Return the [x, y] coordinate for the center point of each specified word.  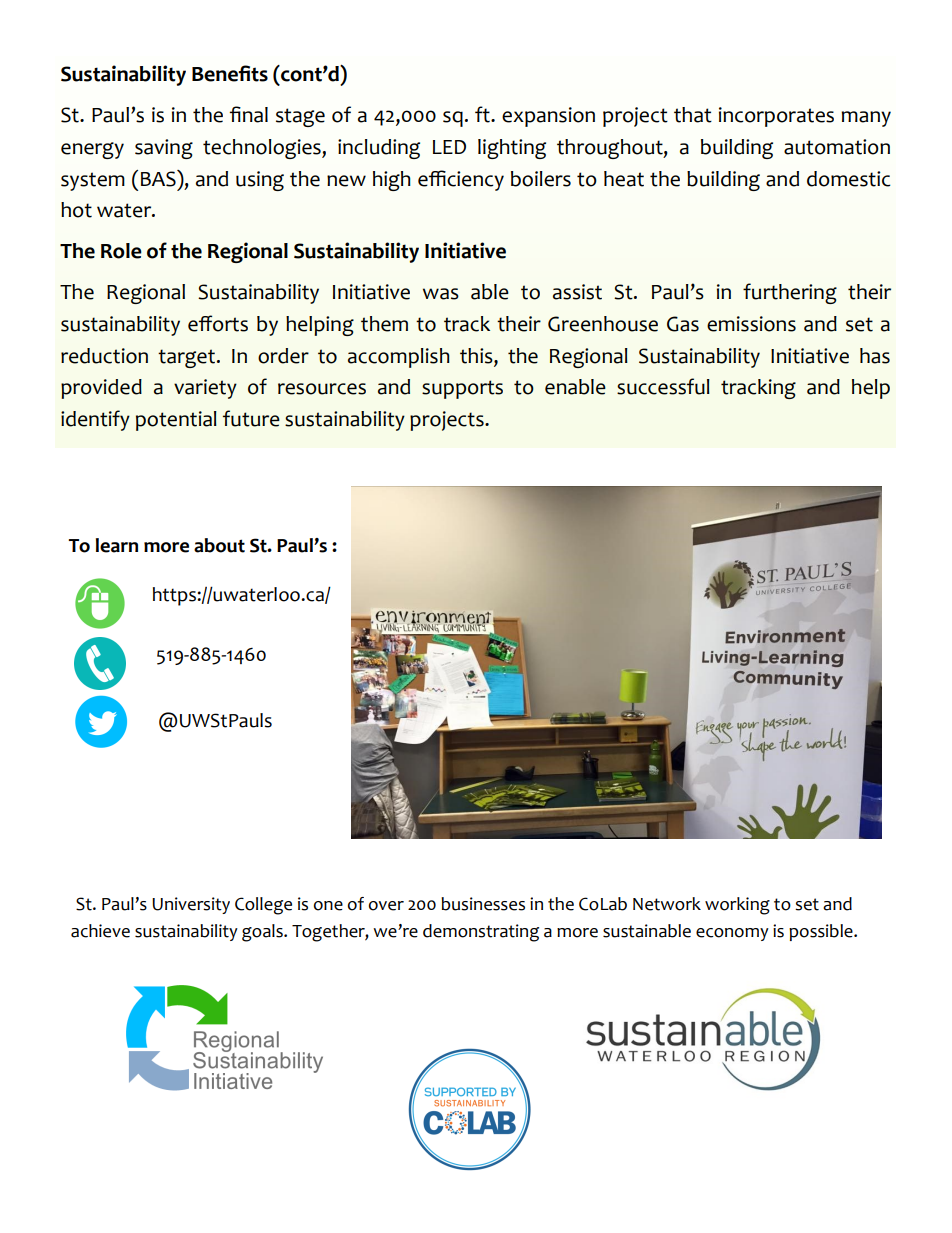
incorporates [776, 117]
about [219, 545]
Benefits [230, 73]
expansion [548, 117]
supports [462, 389]
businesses [483, 904]
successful [663, 386]
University [191, 905]
